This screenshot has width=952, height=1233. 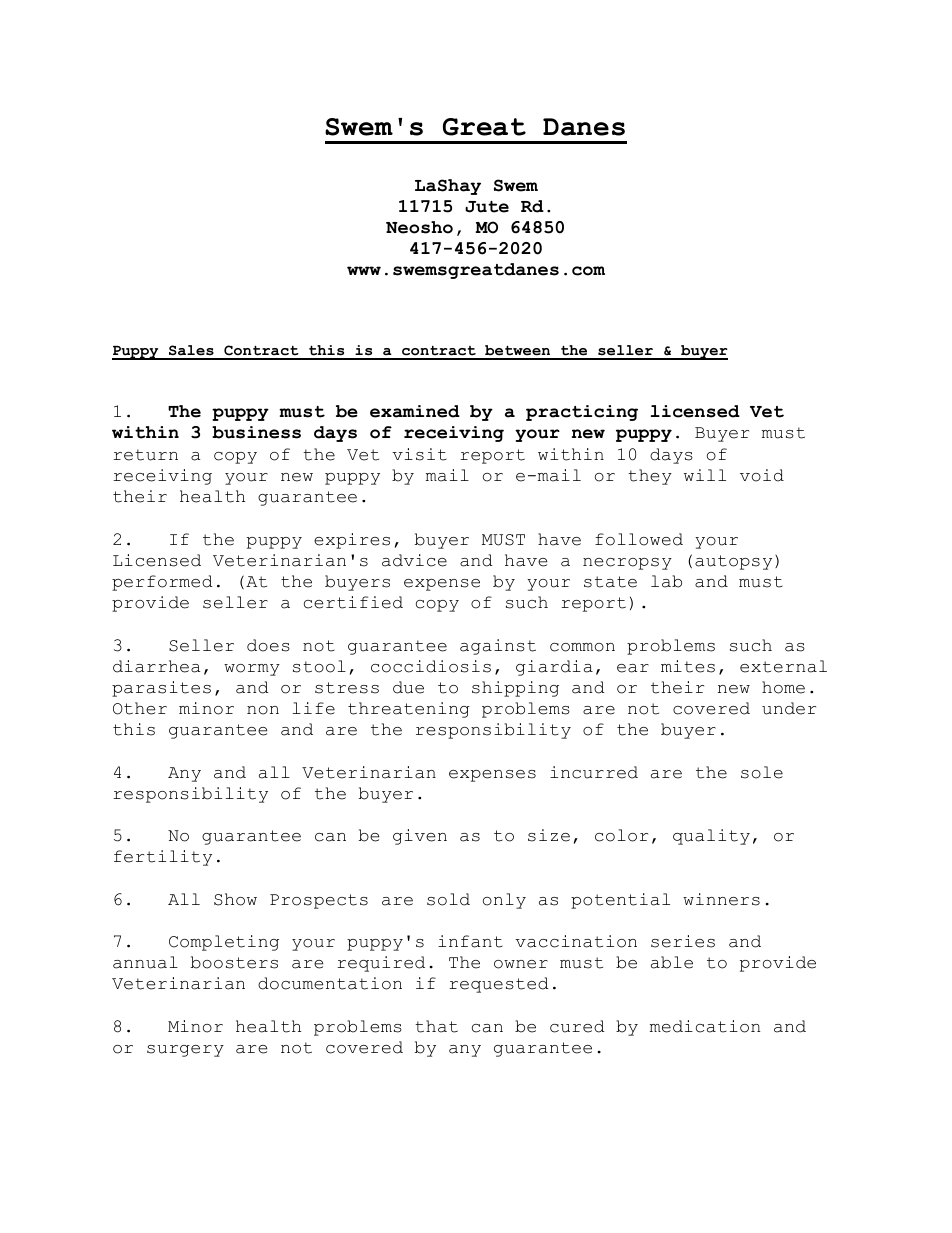 I want to click on that, so click(x=436, y=1026).
